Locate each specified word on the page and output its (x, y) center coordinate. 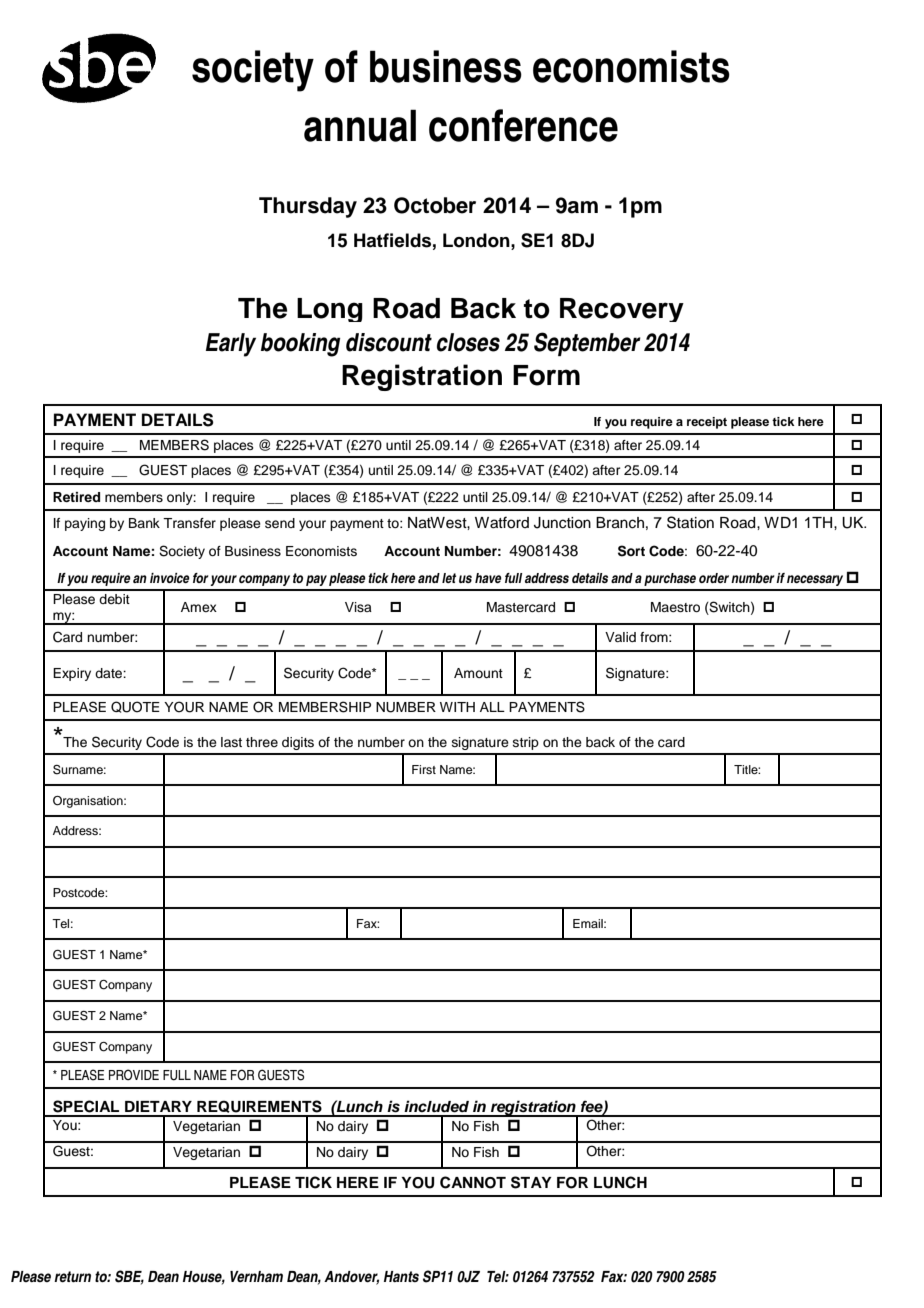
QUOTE (135, 707)
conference (523, 125)
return (72, 1276)
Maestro (675, 607)
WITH (457, 707)
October (435, 205)
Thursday (308, 207)
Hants (401, 1276)
